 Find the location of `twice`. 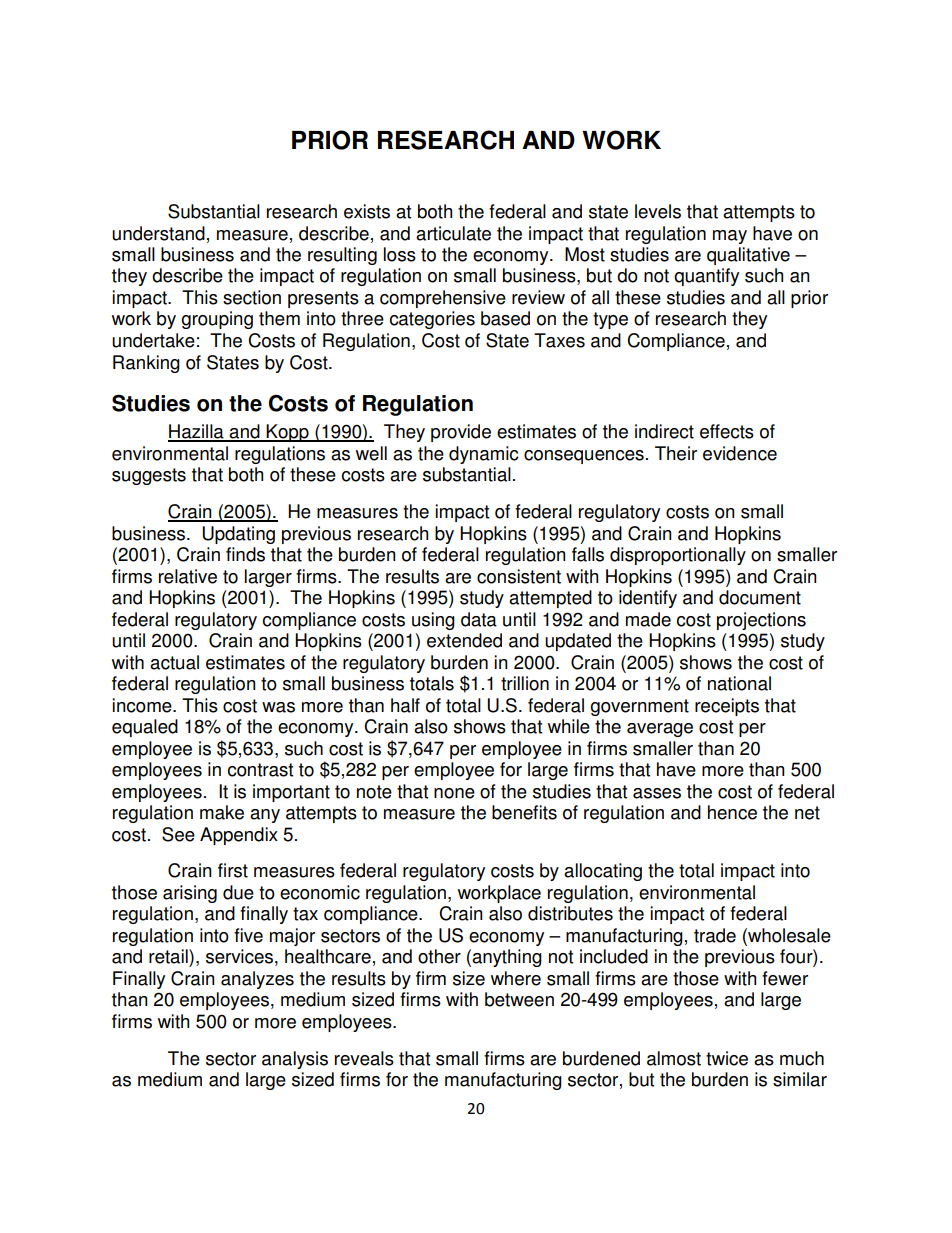

twice is located at coordinates (727, 1058).
